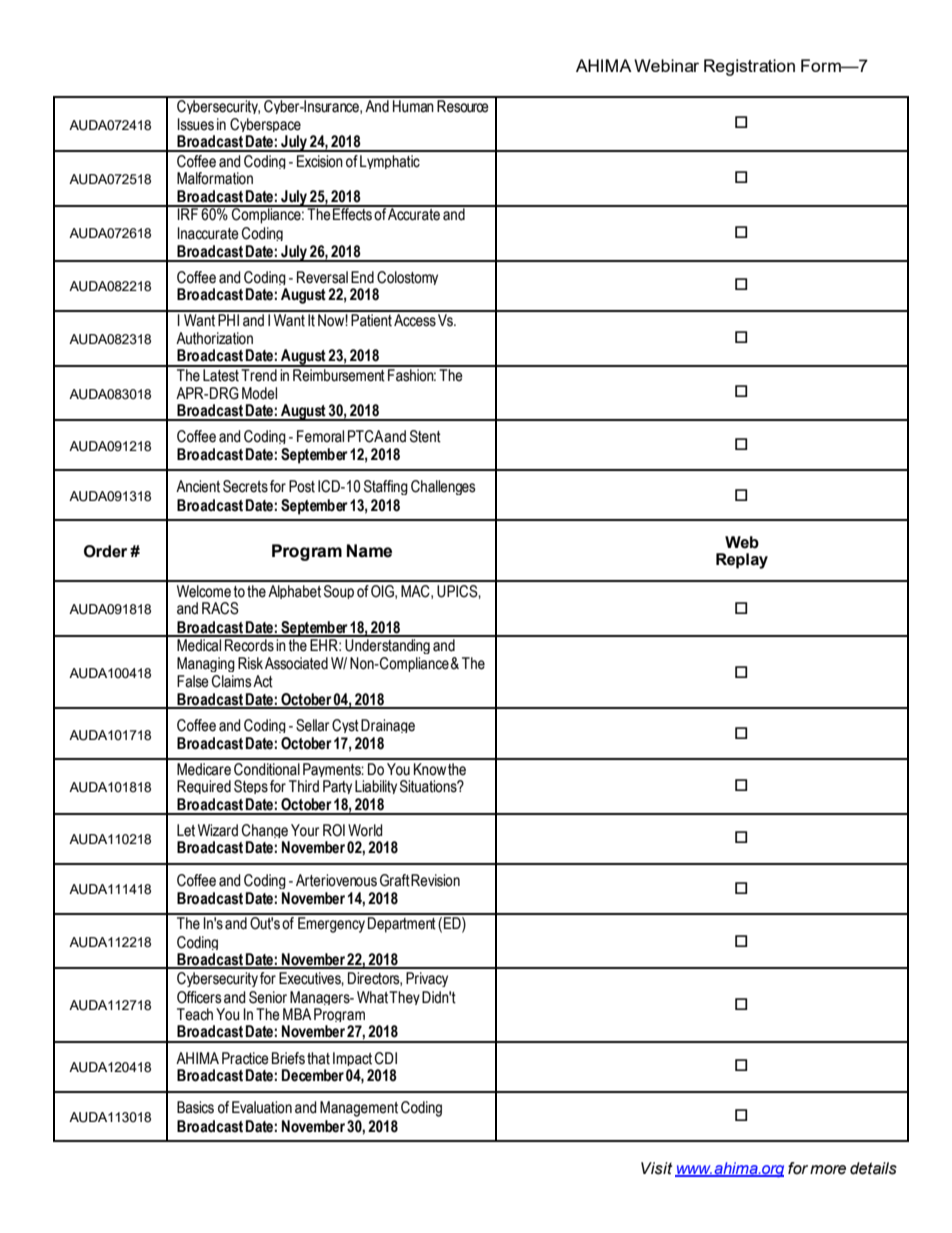 Image resolution: width=952 pixels, height=1233 pixels. Describe the element at coordinates (195, 1107) in the page. I see `Basics` at that location.
